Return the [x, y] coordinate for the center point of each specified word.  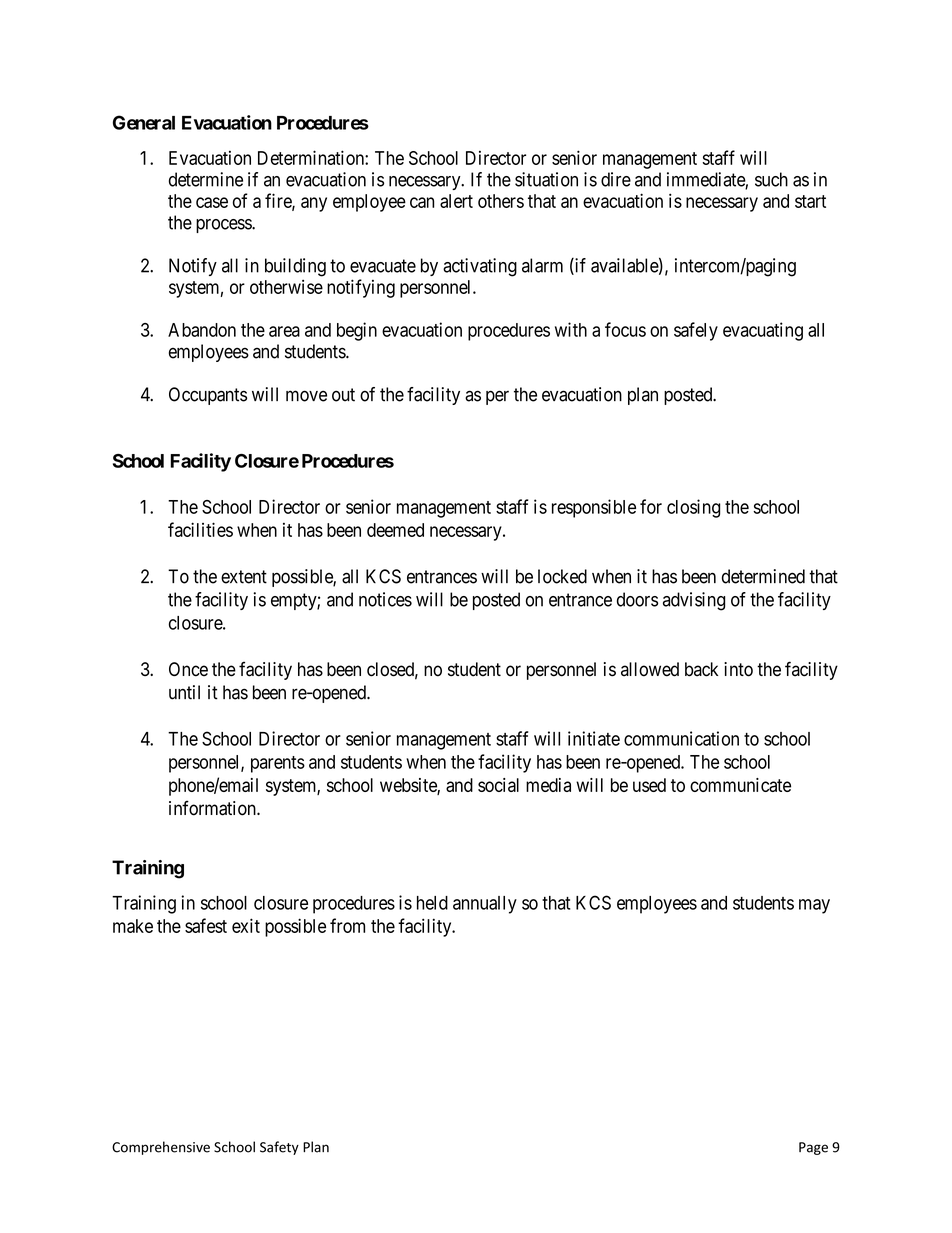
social [498, 785]
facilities [200, 529]
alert [456, 201]
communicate [740, 785]
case [212, 202]
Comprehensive [161, 1148]
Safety [279, 1148]
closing [694, 508]
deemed [395, 530]
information [213, 808]
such [771, 179]
